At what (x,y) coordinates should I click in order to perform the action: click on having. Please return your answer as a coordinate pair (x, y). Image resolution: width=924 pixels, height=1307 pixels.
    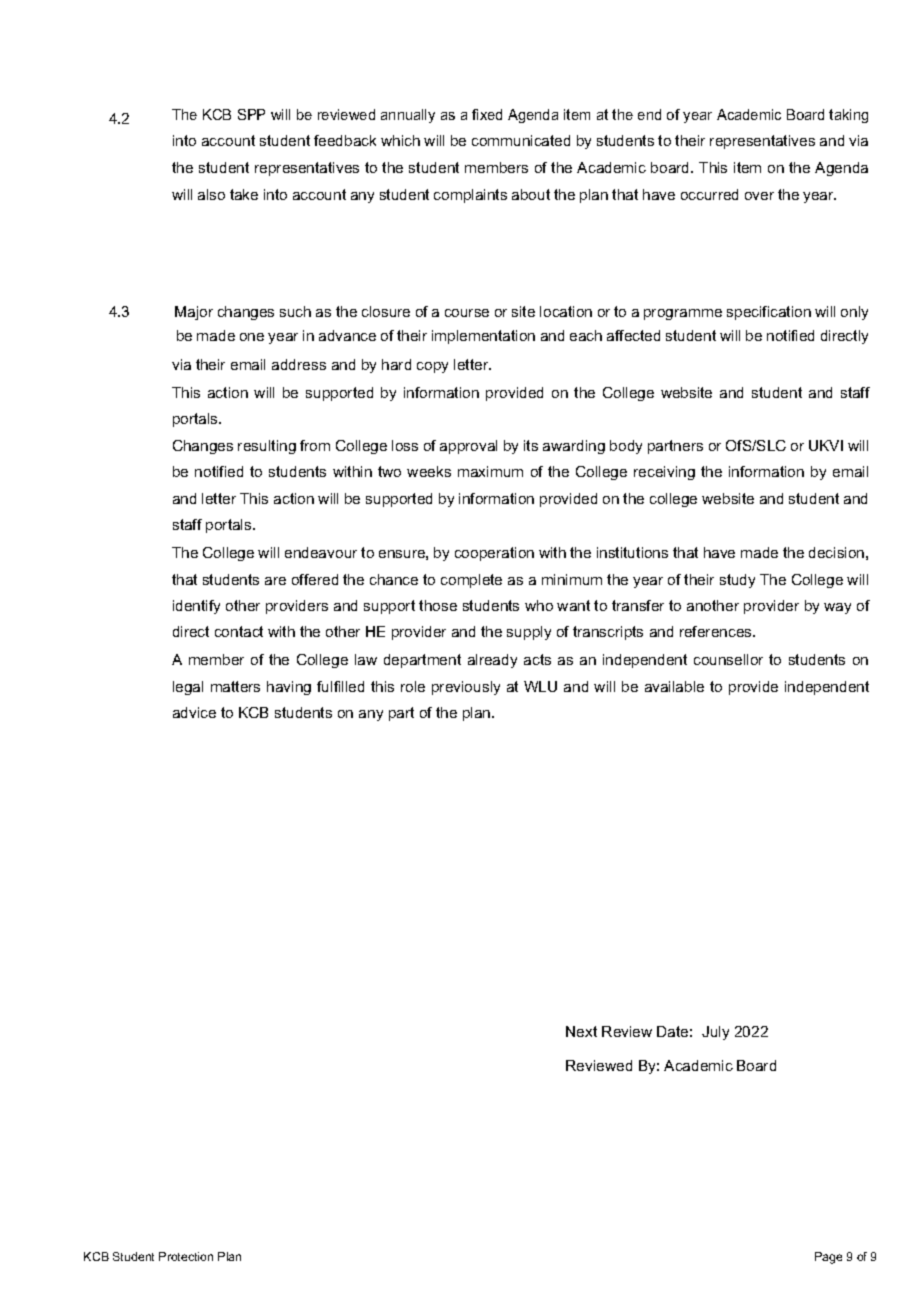
    Looking at the image, I should click on (289, 688).
